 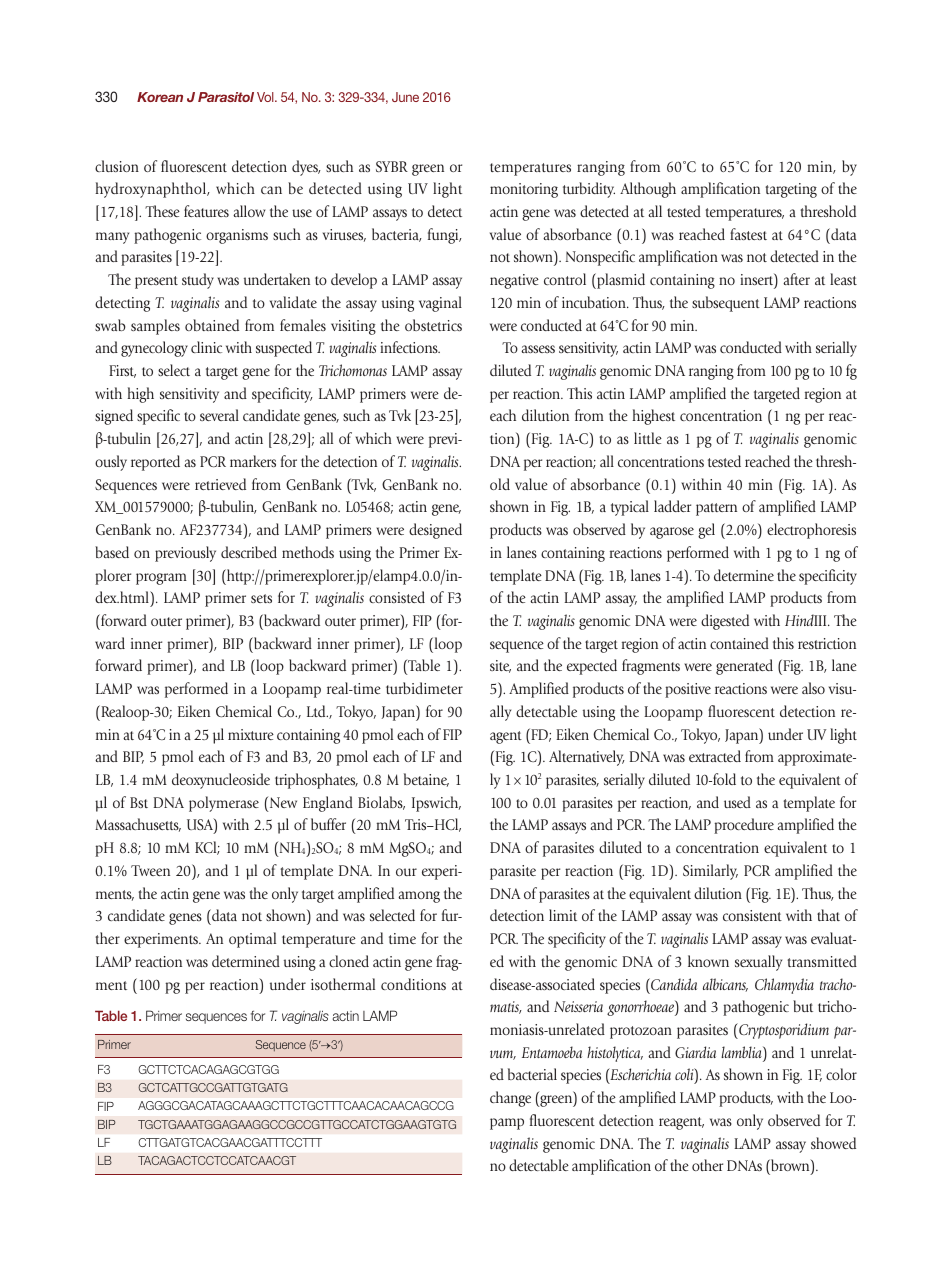 I want to click on consistent, so click(x=752, y=915).
